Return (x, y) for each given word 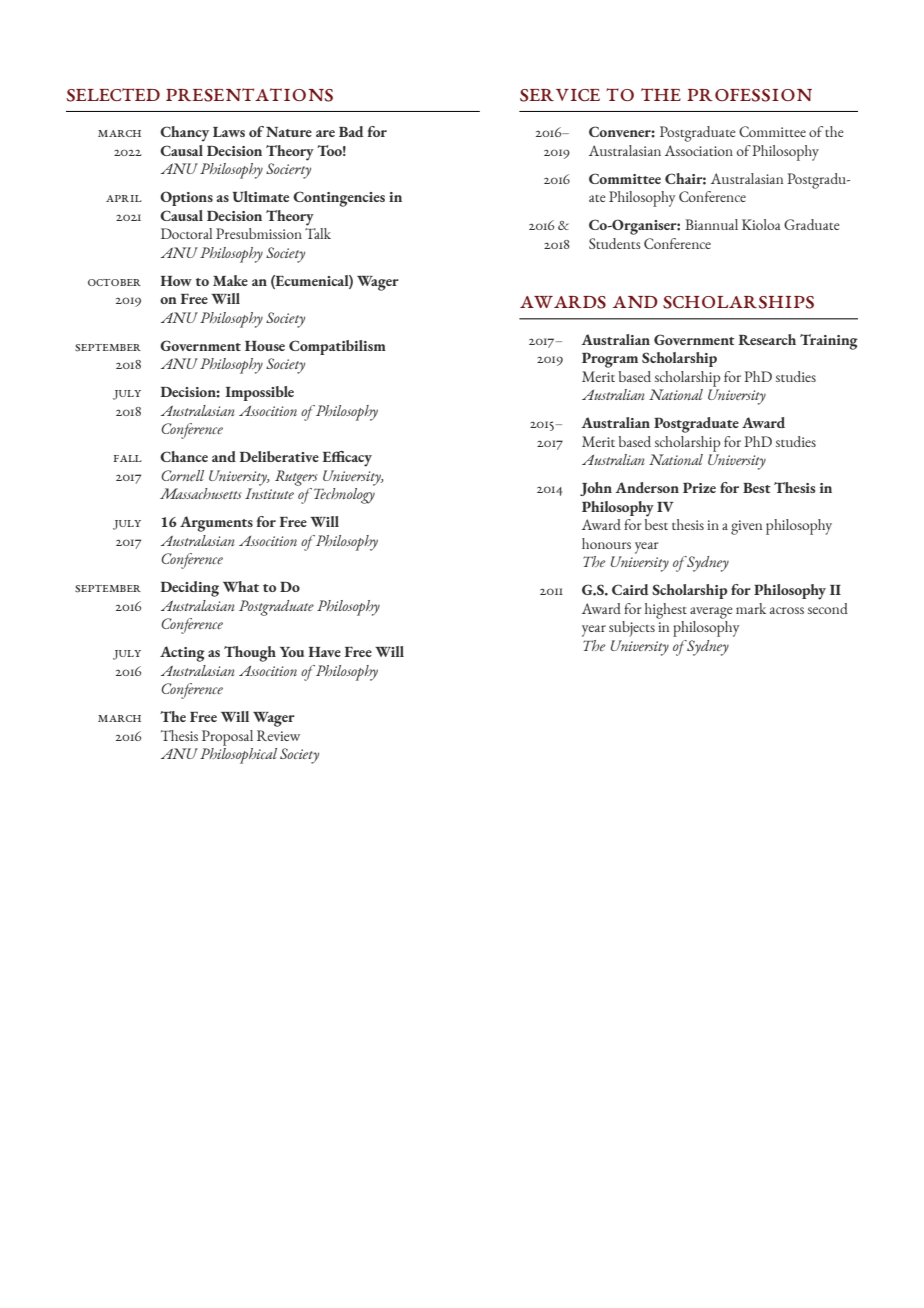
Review (278, 735)
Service (560, 95)
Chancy (184, 134)
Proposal (227, 738)
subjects (632, 629)
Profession (749, 95)
